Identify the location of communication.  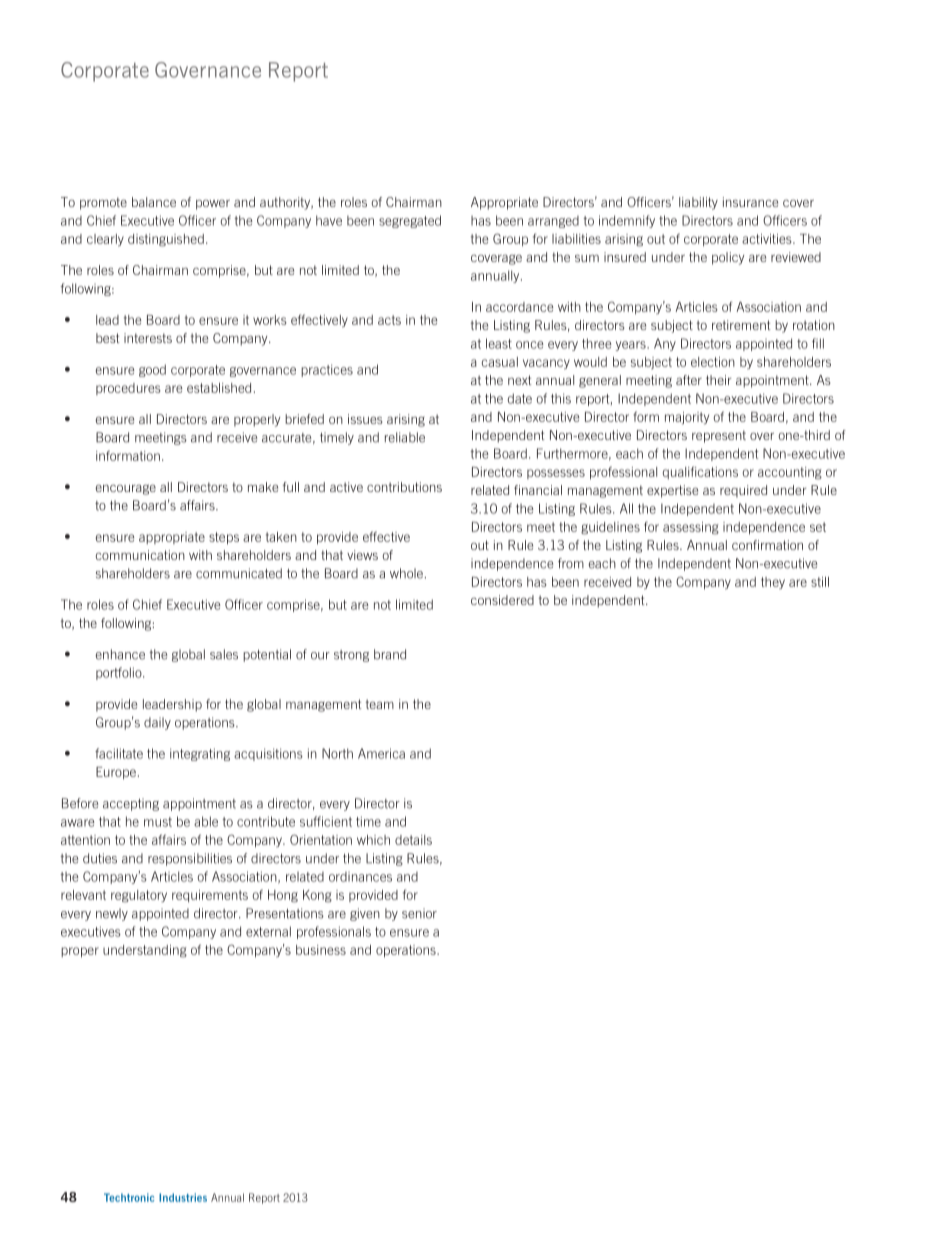
(140, 555).
